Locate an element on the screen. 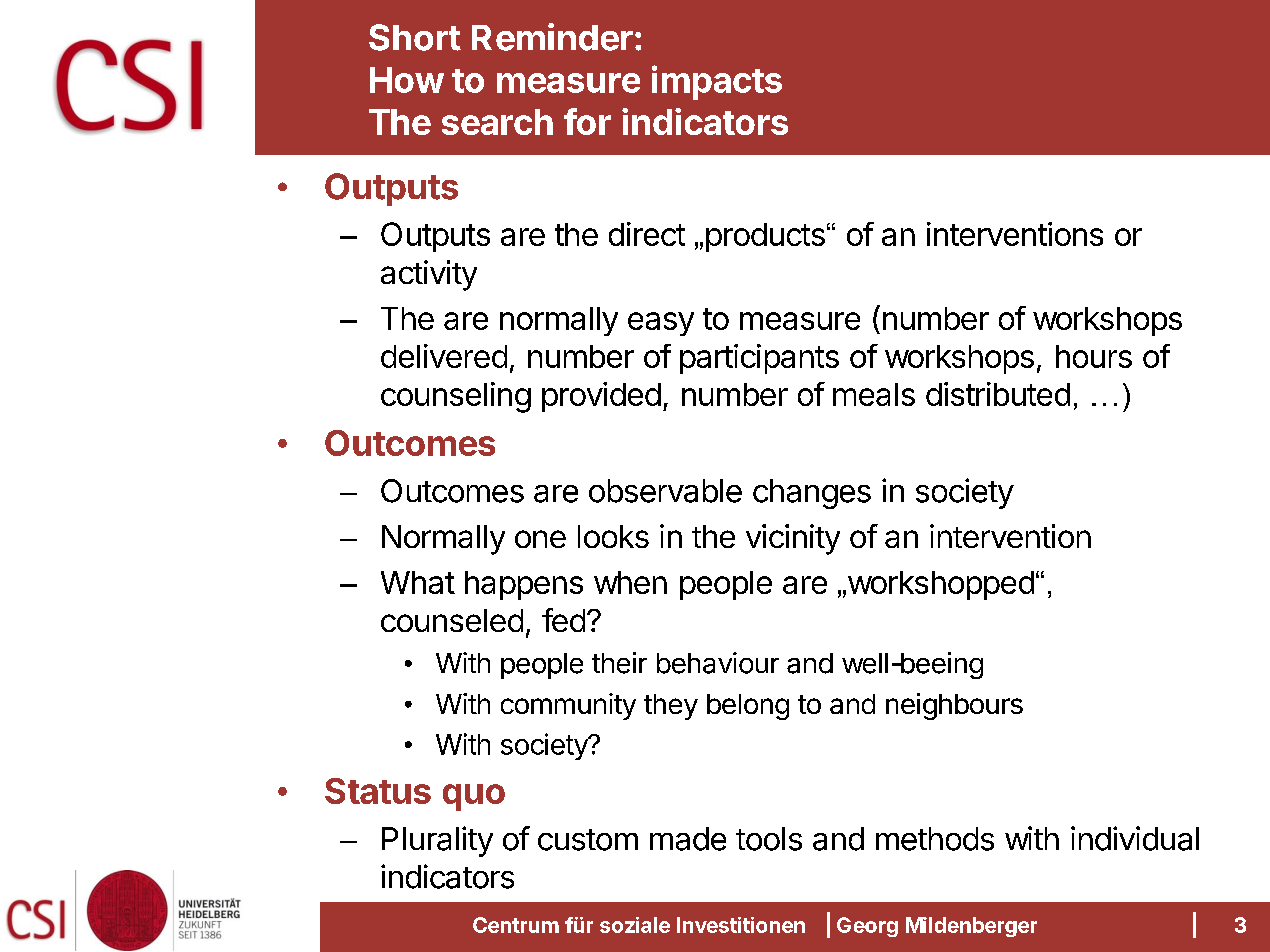  counseling is located at coordinates (456, 397).
